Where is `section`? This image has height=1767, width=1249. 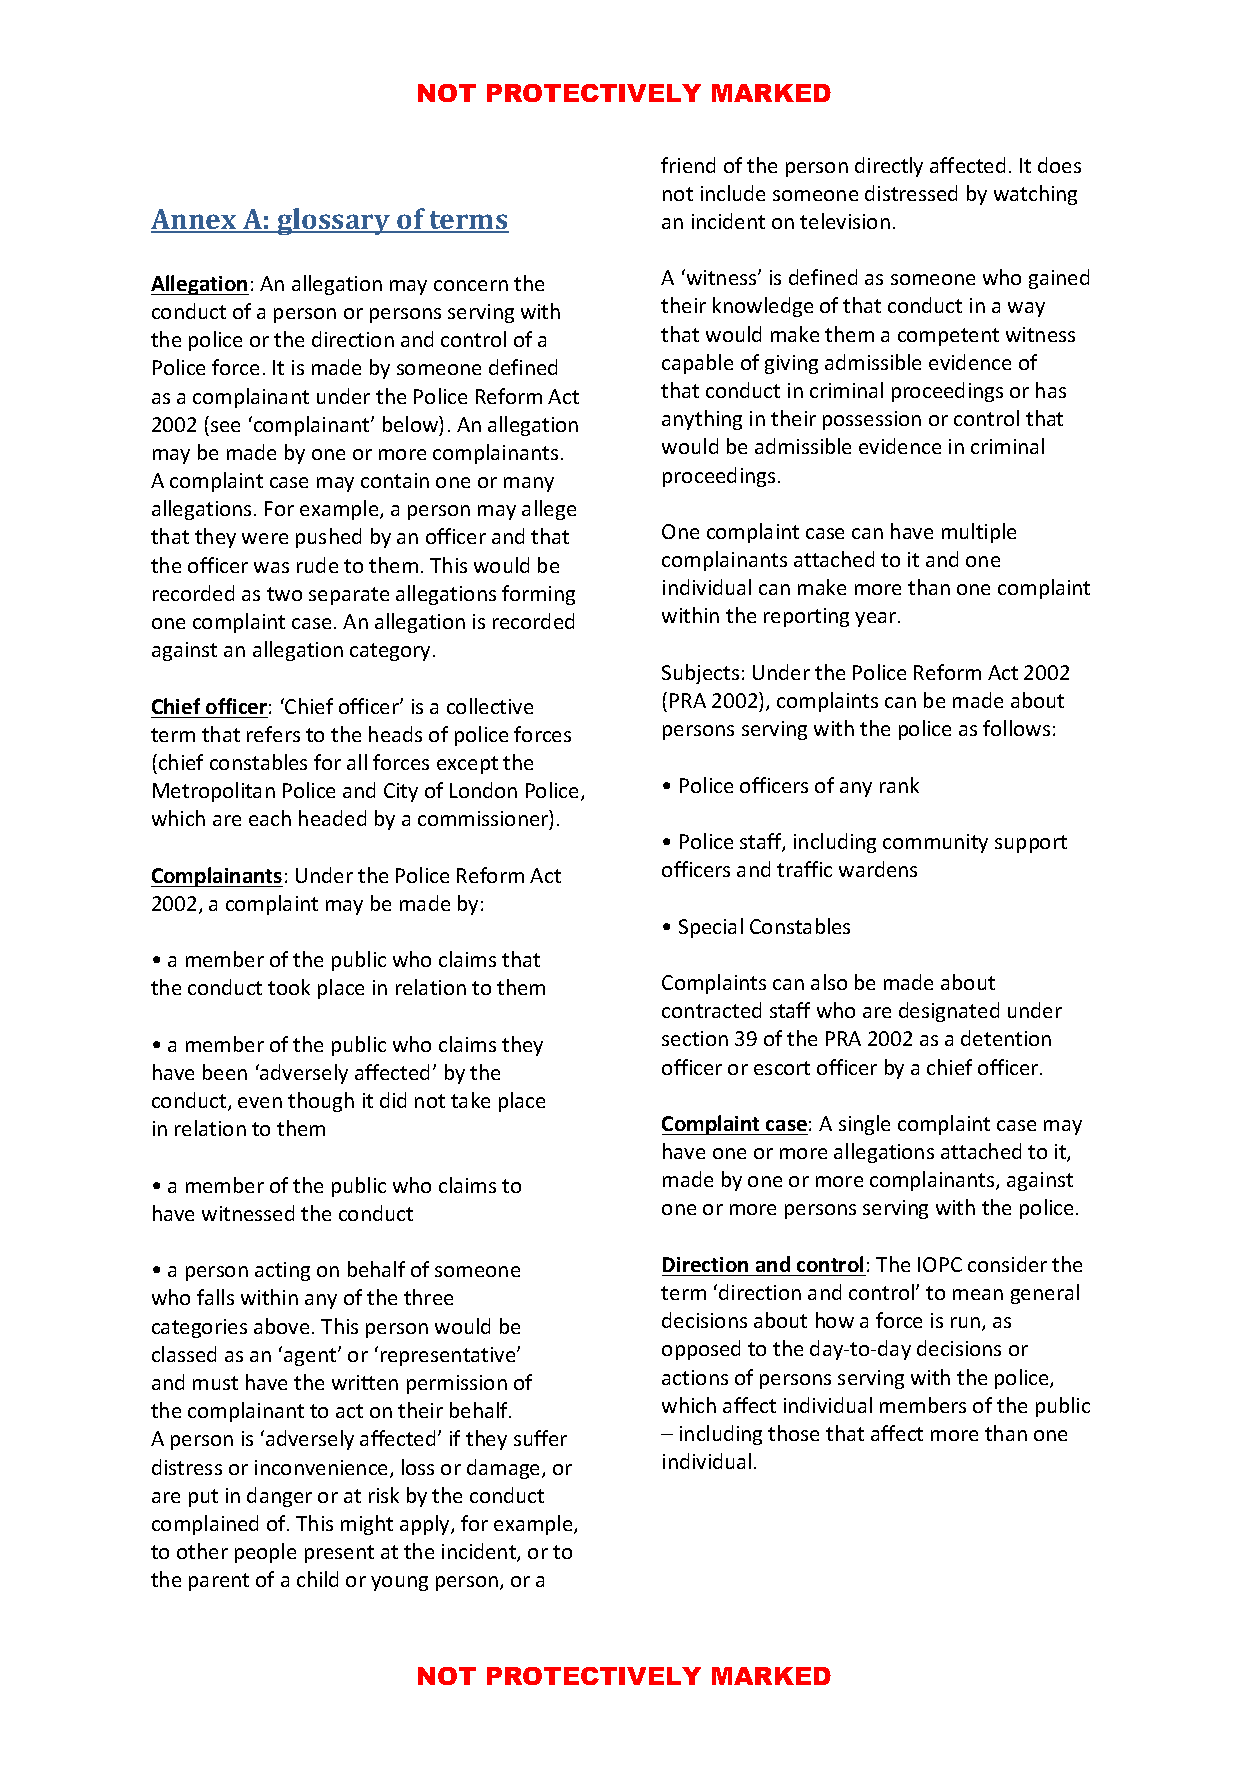 section is located at coordinates (695, 1038).
